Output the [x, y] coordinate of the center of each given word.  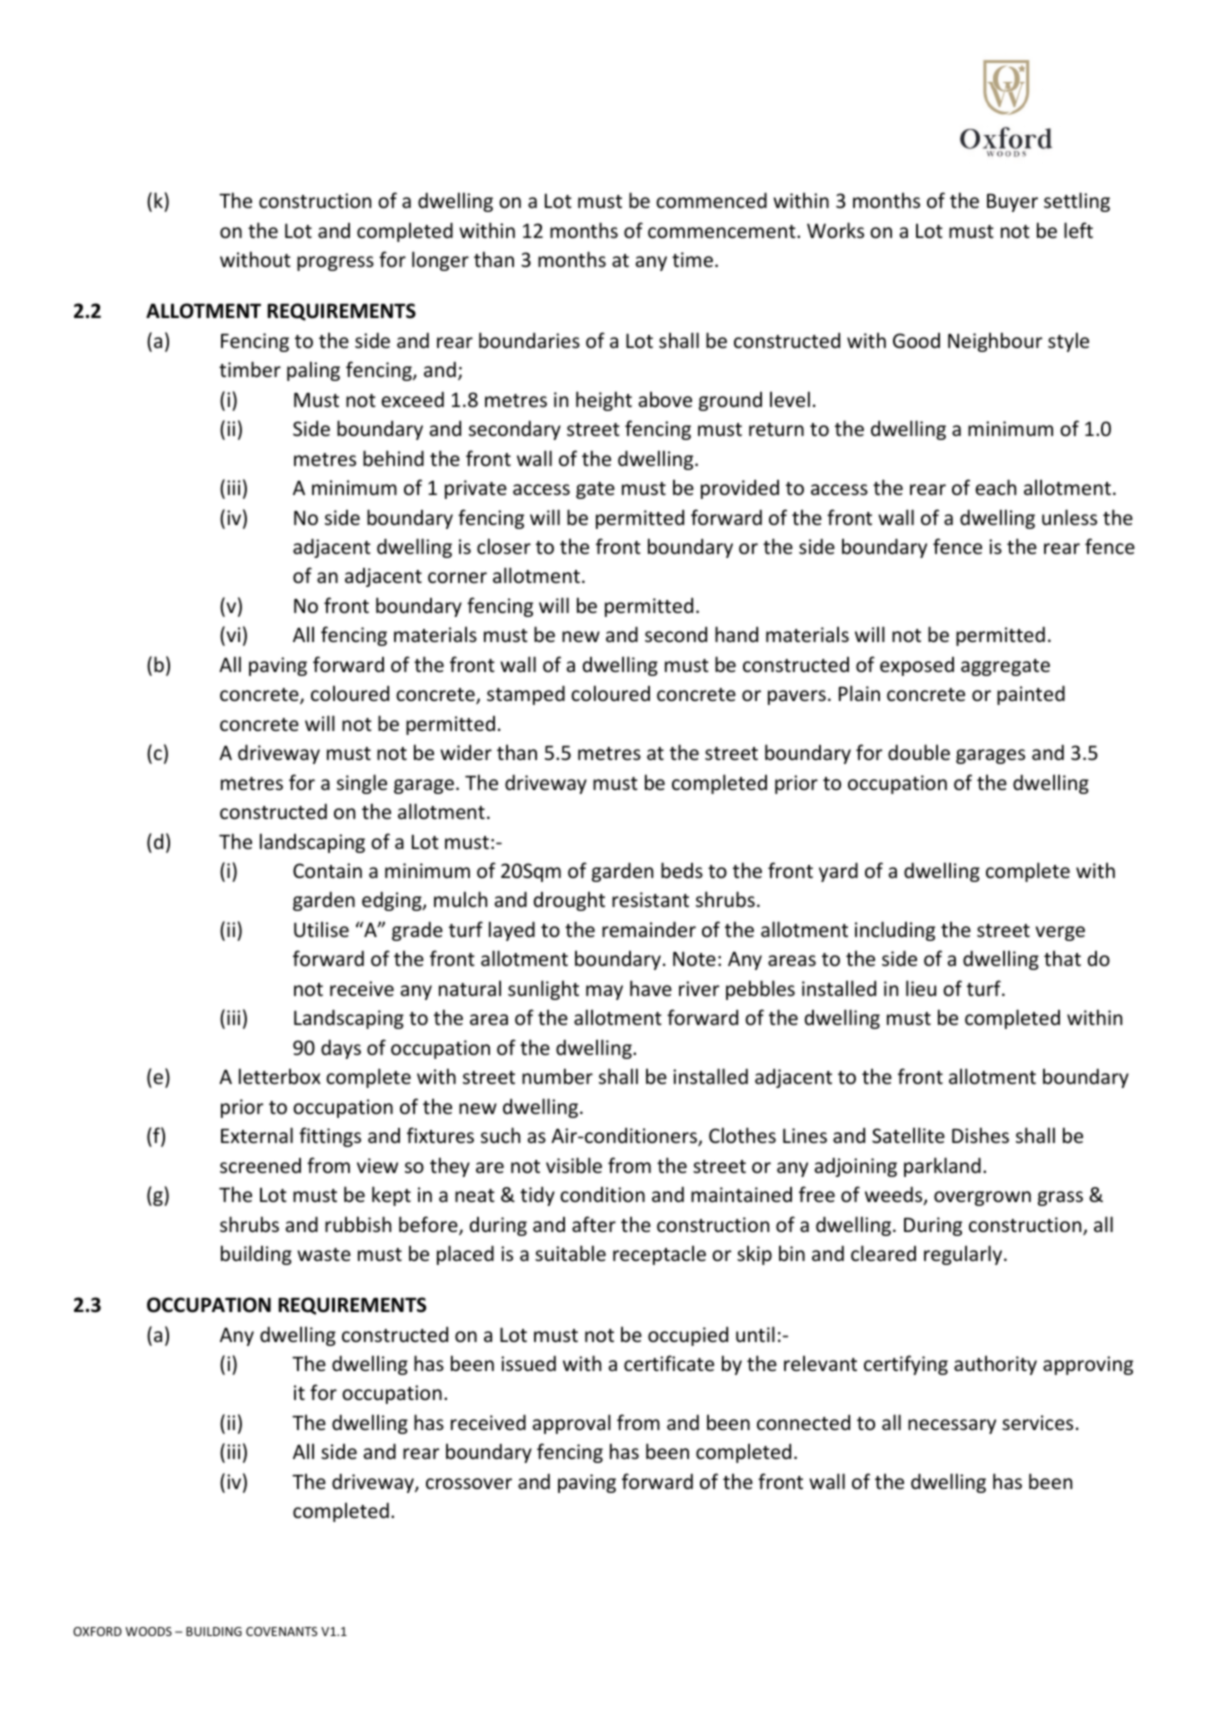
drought [569, 901]
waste [324, 1254]
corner [457, 577]
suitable [570, 1253]
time [692, 259]
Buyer [1012, 203]
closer [504, 546]
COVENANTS [281, 1631]
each [995, 487]
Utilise [321, 929]
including [895, 931]
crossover [469, 1483]
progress [335, 263]
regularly [964, 1255]
